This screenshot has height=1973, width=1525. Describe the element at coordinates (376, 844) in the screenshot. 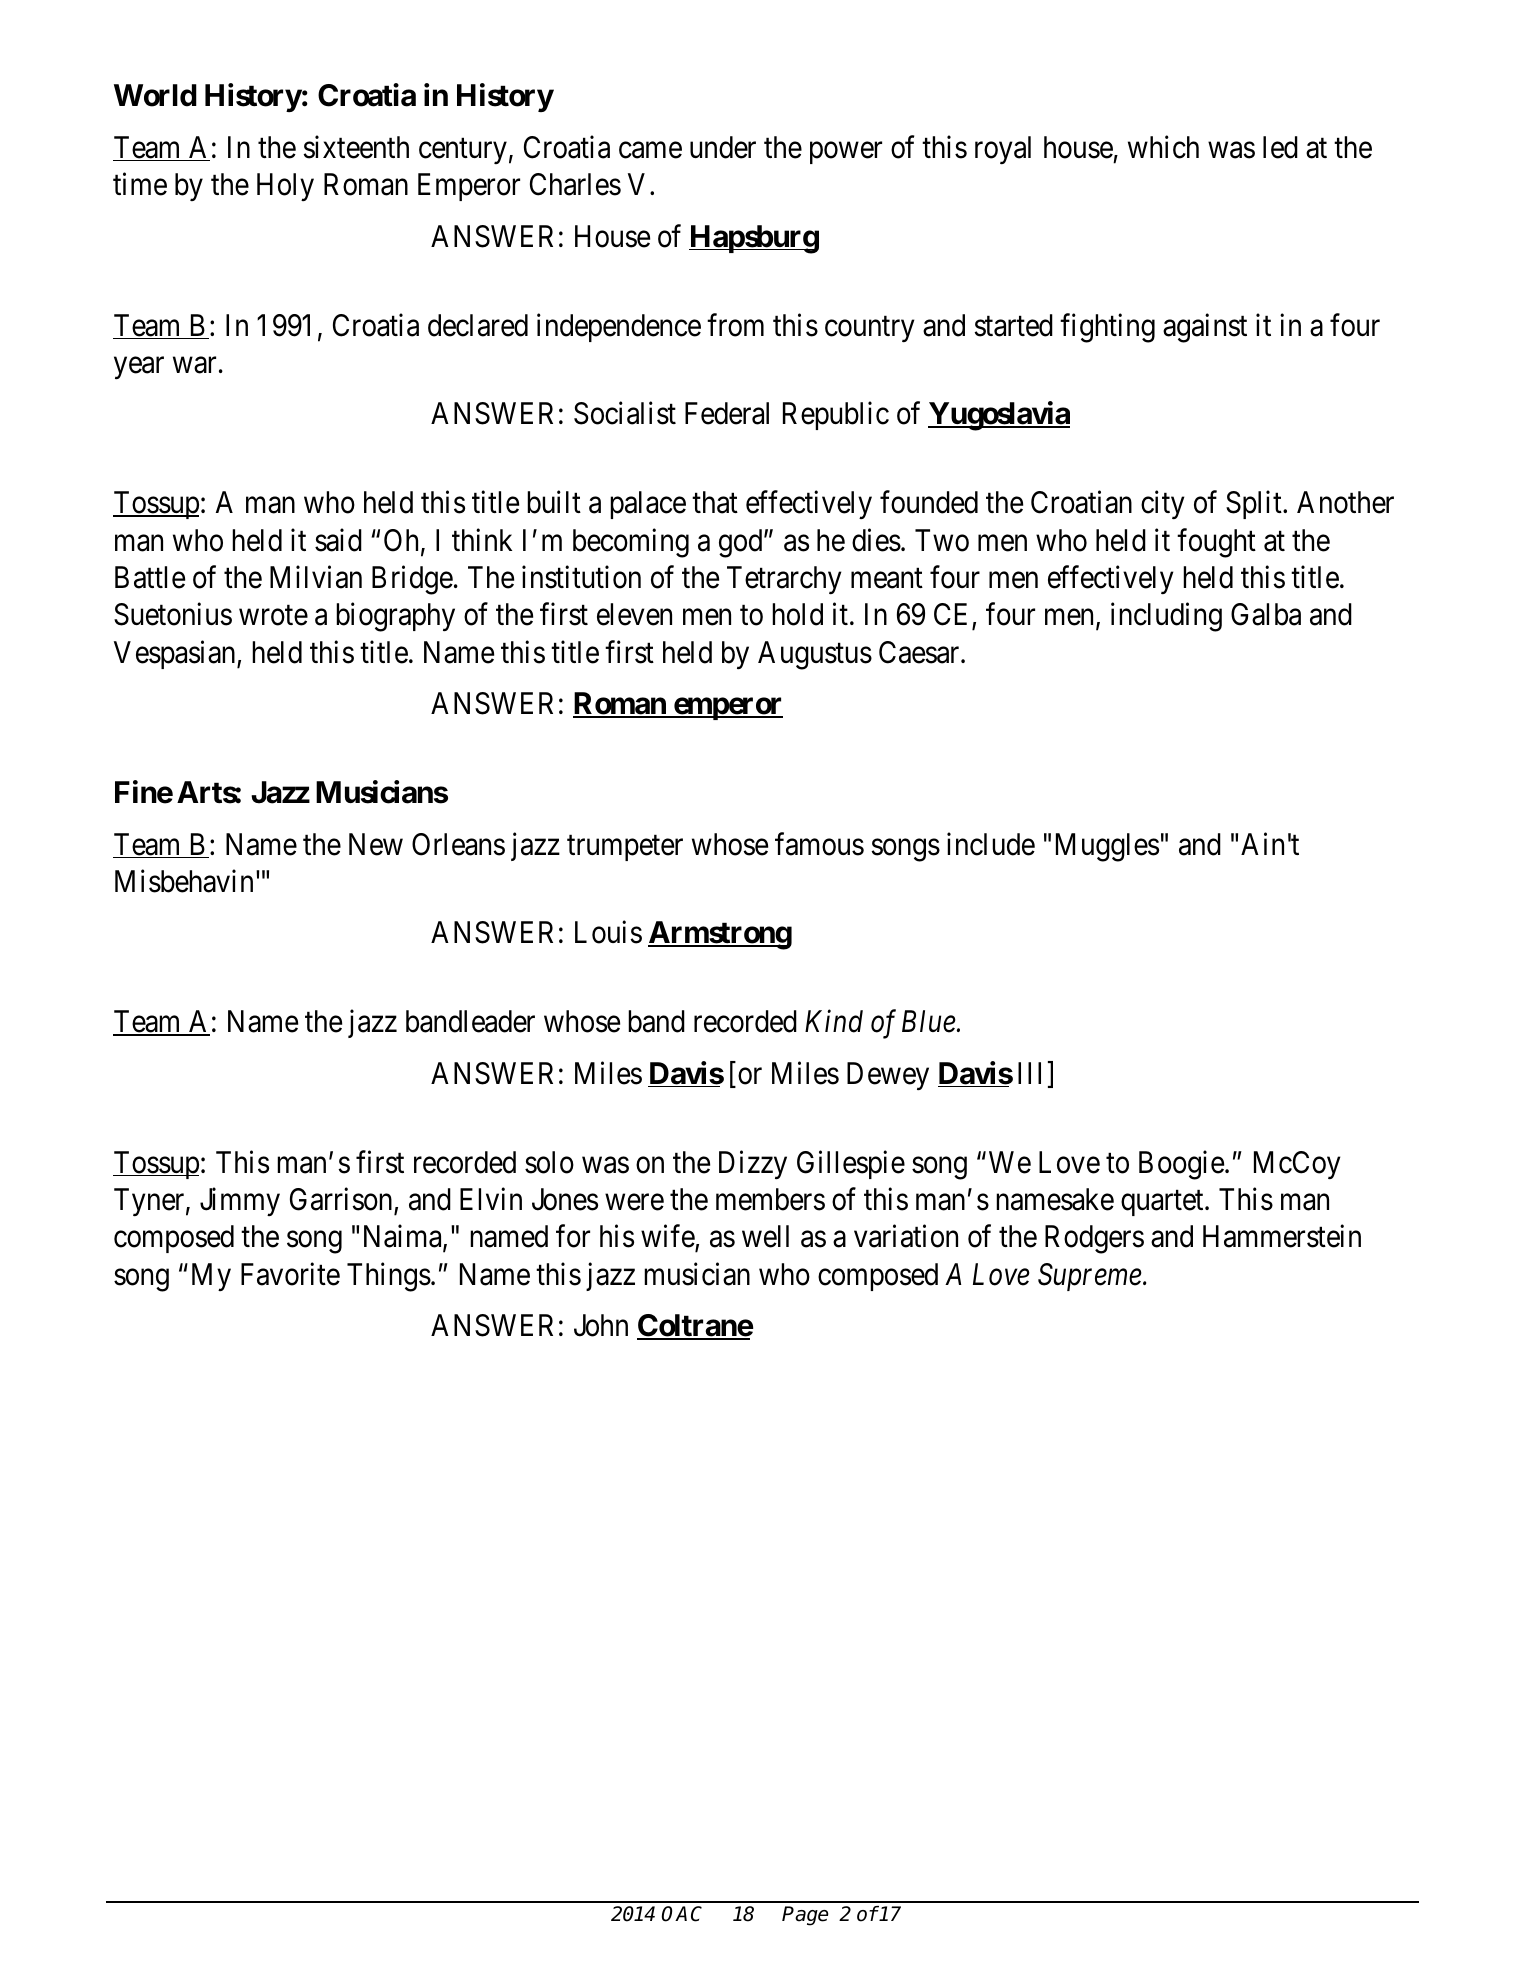

I see `New` at that location.
